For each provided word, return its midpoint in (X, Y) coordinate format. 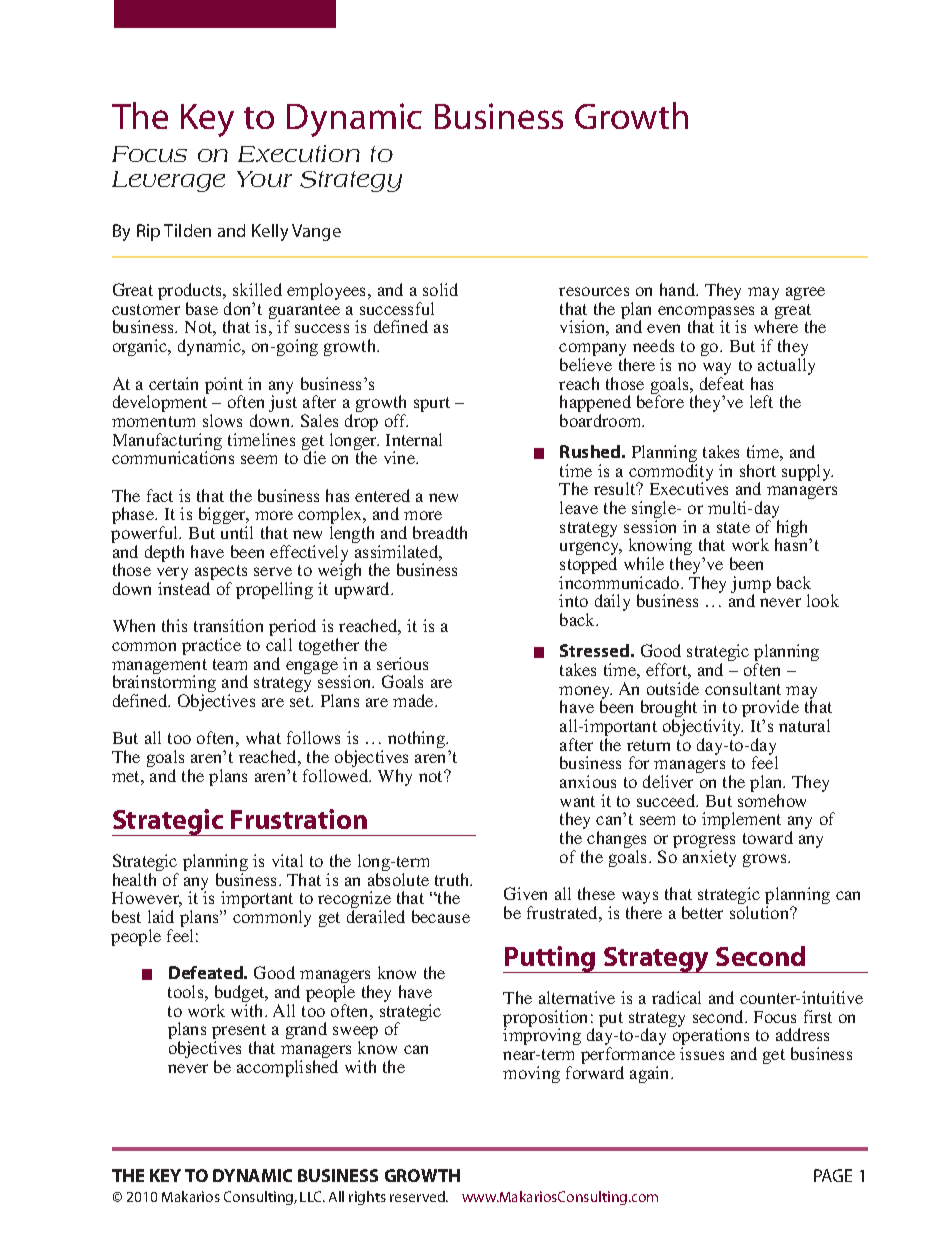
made (414, 700)
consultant (743, 688)
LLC (312, 1196)
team (230, 664)
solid (440, 289)
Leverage (168, 181)
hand (679, 289)
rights (367, 1198)
